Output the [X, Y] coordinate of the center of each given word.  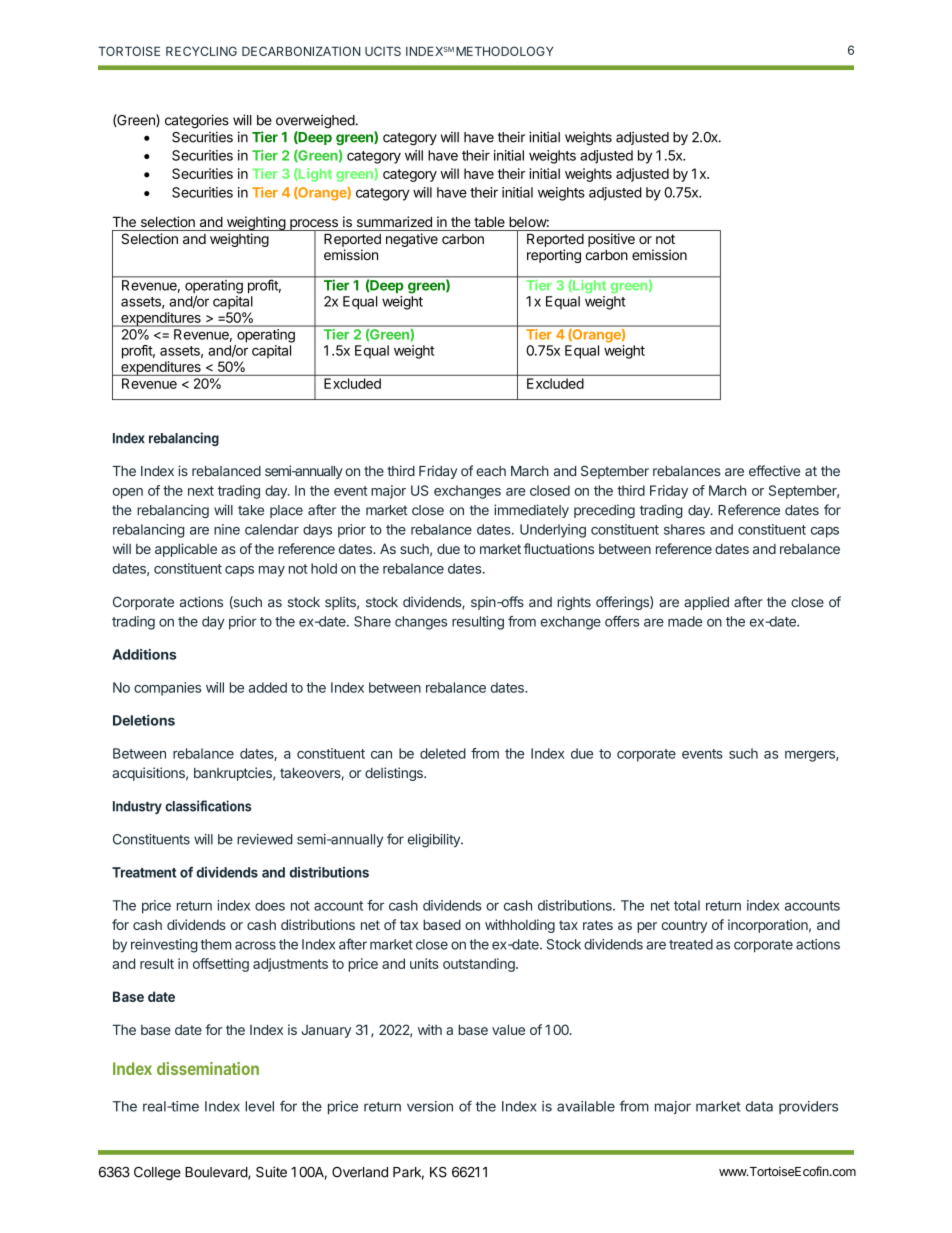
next [201, 491]
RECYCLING [201, 51]
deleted [443, 753]
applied [706, 603]
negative [412, 240]
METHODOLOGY [505, 51]
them [215, 944]
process [314, 225]
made [685, 621]
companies [167, 689]
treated [691, 944]
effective [774, 470]
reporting [554, 256]
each [491, 471]
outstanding [480, 965]
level [259, 1106]
